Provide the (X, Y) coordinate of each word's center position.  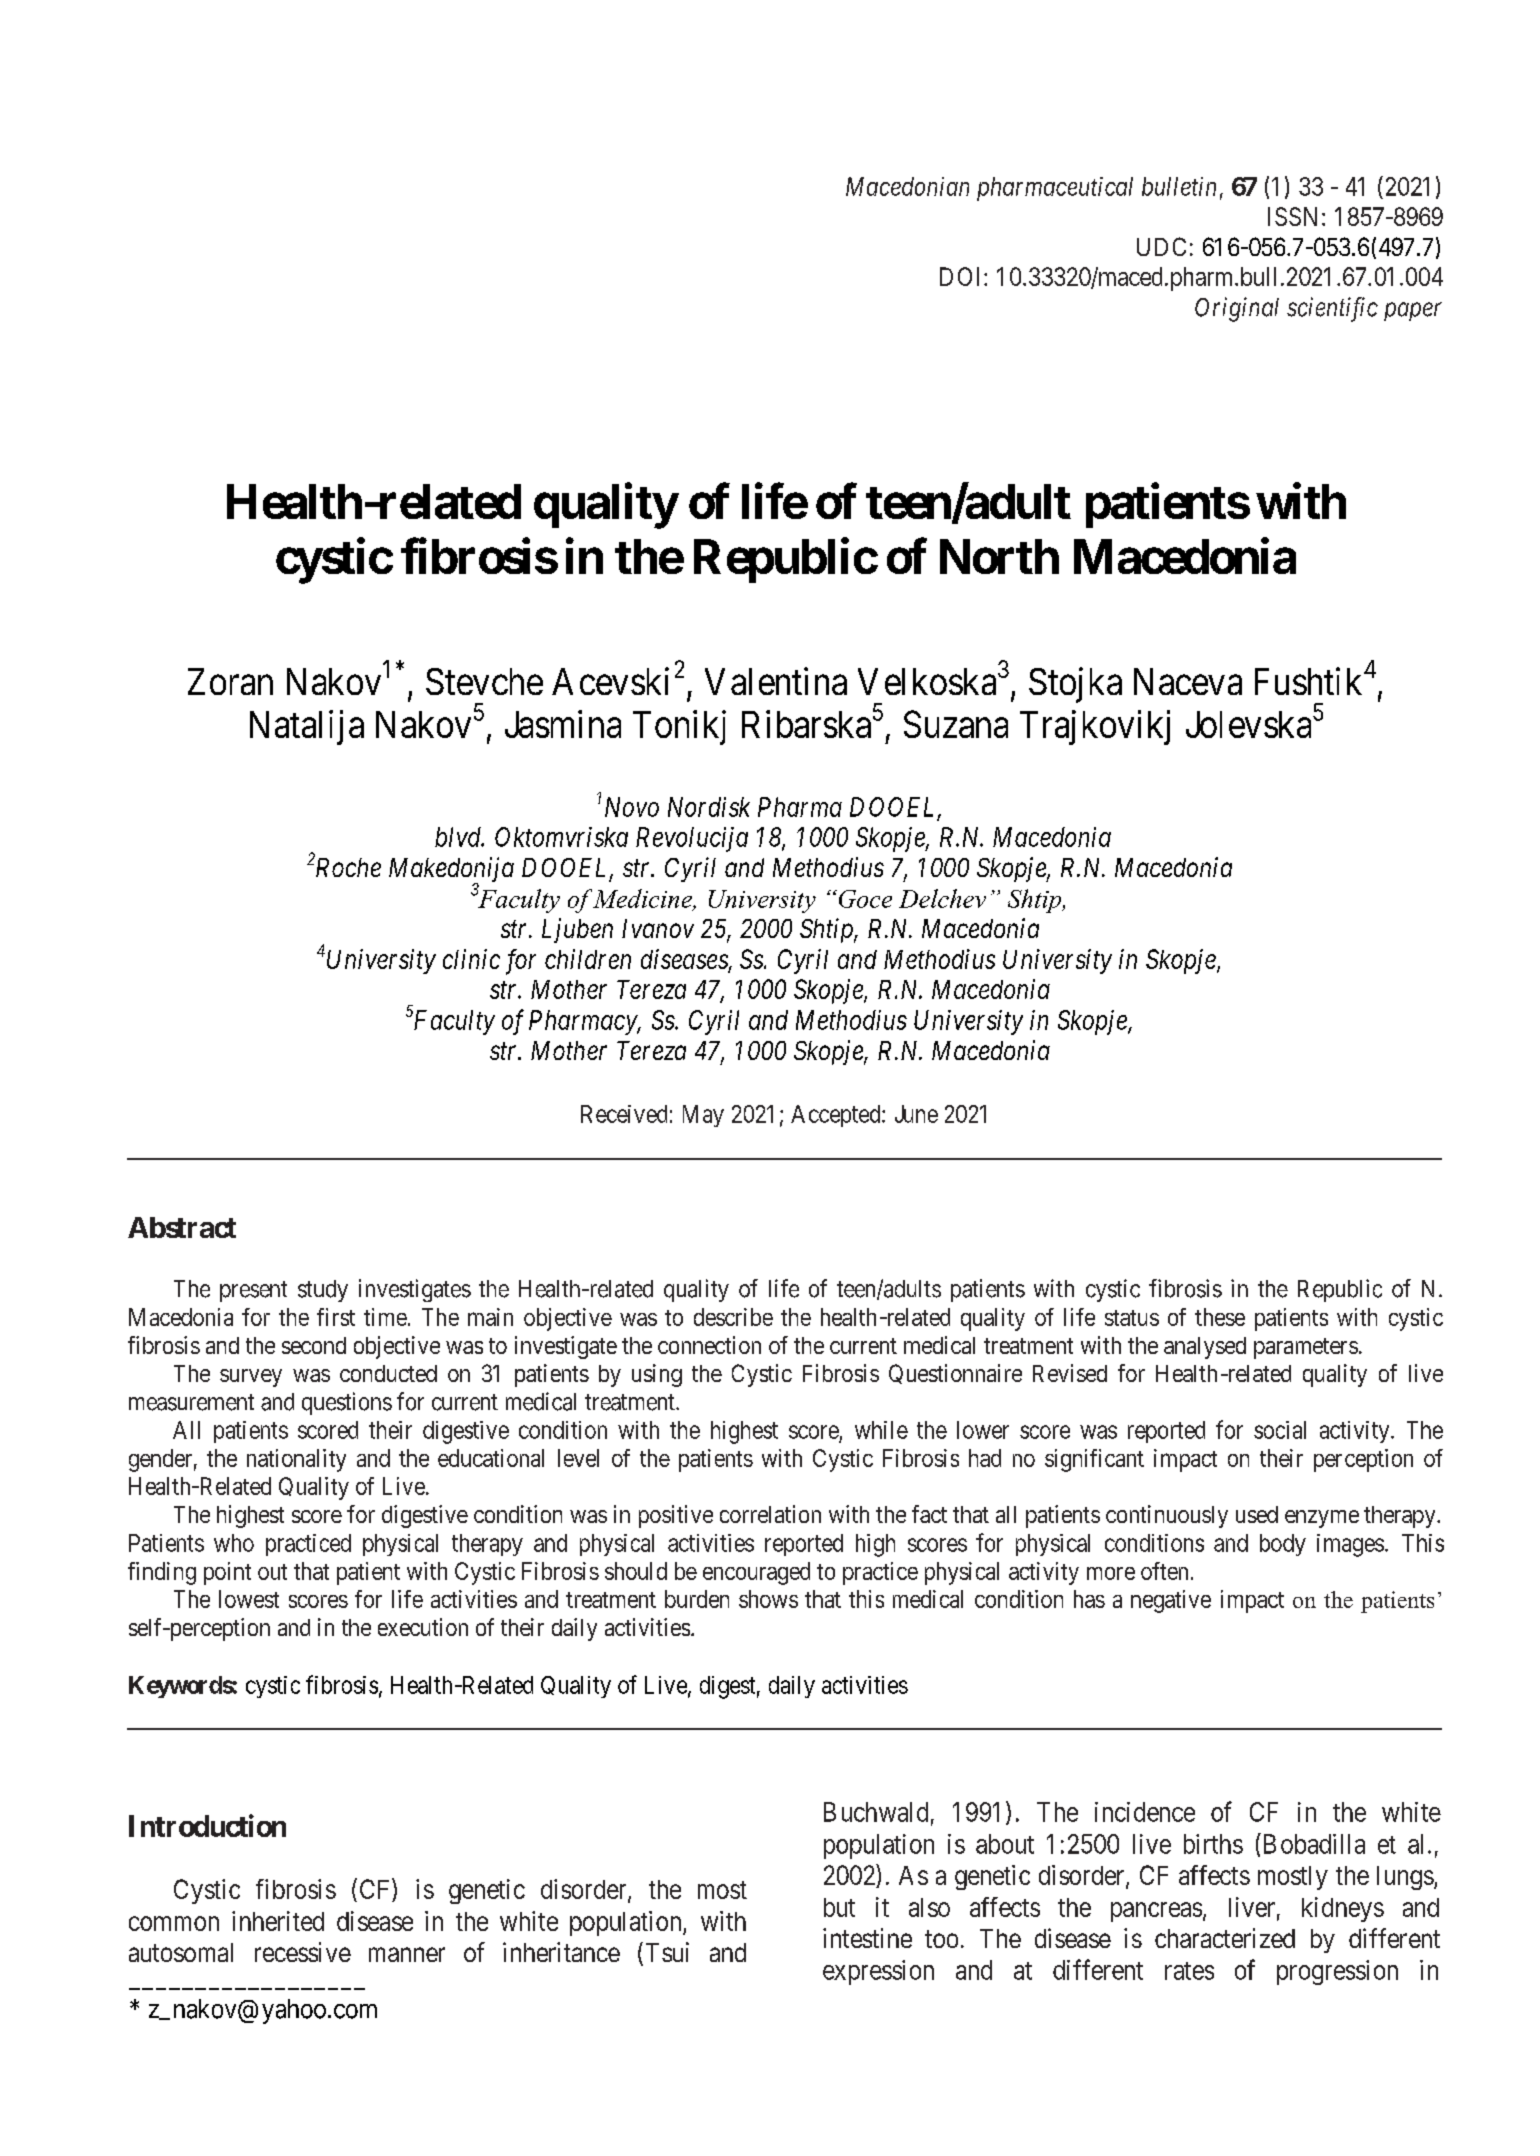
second (314, 1345)
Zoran (230, 681)
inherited (278, 1921)
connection (709, 1345)
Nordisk (709, 807)
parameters (1306, 1348)
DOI (962, 276)
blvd (459, 837)
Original (1237, 309)
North (999, 556)
